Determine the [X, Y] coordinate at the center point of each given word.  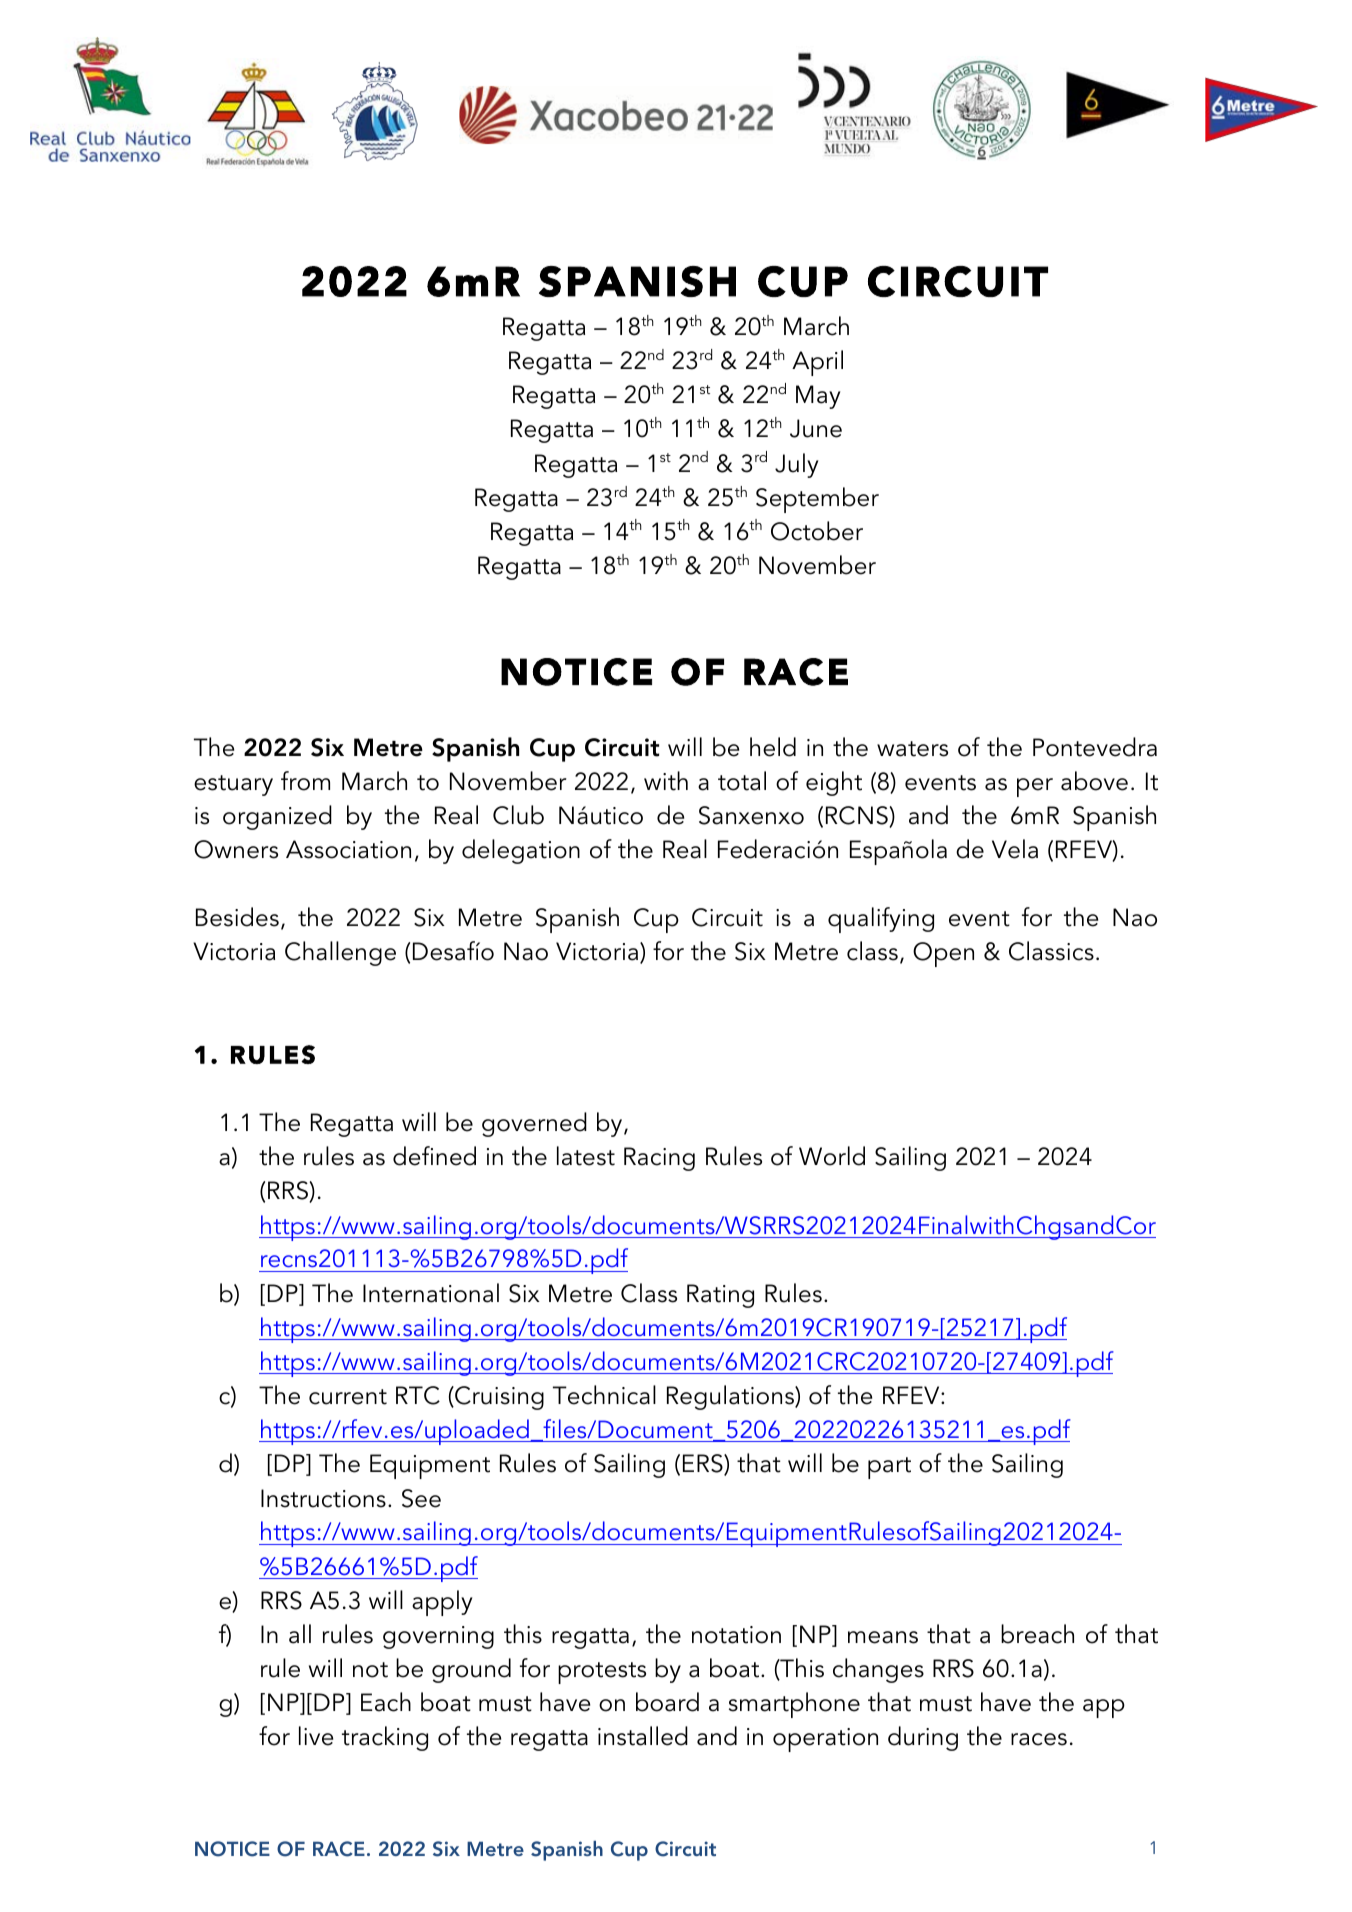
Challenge [340, 953]
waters [912, 749]
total [742, 781]
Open [943, 954]
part [889, 1468]
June [816, 428]
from [305, 781]
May [818, 397]
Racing [659, 1159]
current [348, 1397]
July [797, 465]
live [316, 1736]
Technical [604, 1395]
